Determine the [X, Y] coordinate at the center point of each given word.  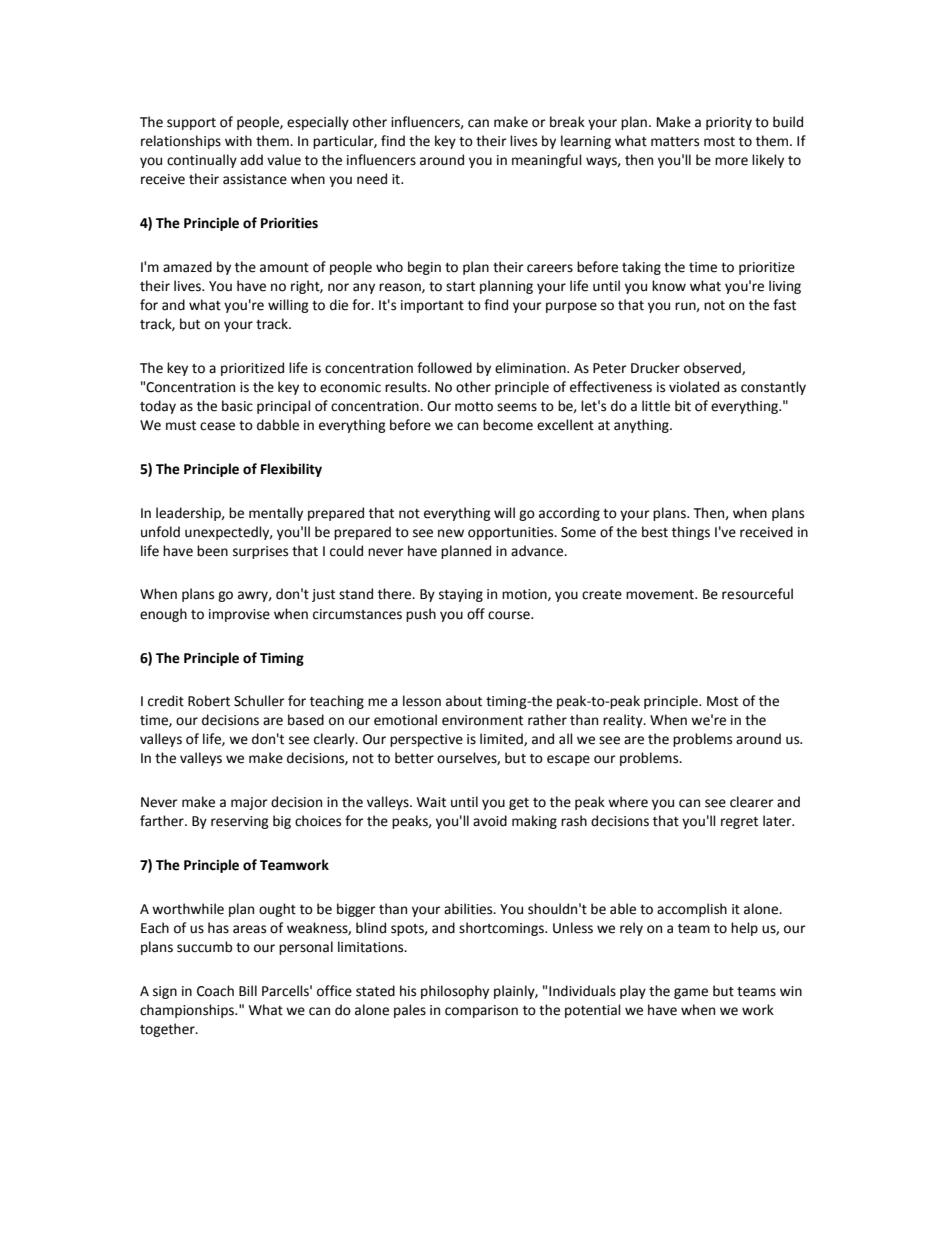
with [238, 141]
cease [217, 426]
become [508, 425]
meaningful [547, 161]
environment [482, 720]
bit [683, 406]
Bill [248, 990]
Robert [209, 701]
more [731, 161]
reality [624, 721]
